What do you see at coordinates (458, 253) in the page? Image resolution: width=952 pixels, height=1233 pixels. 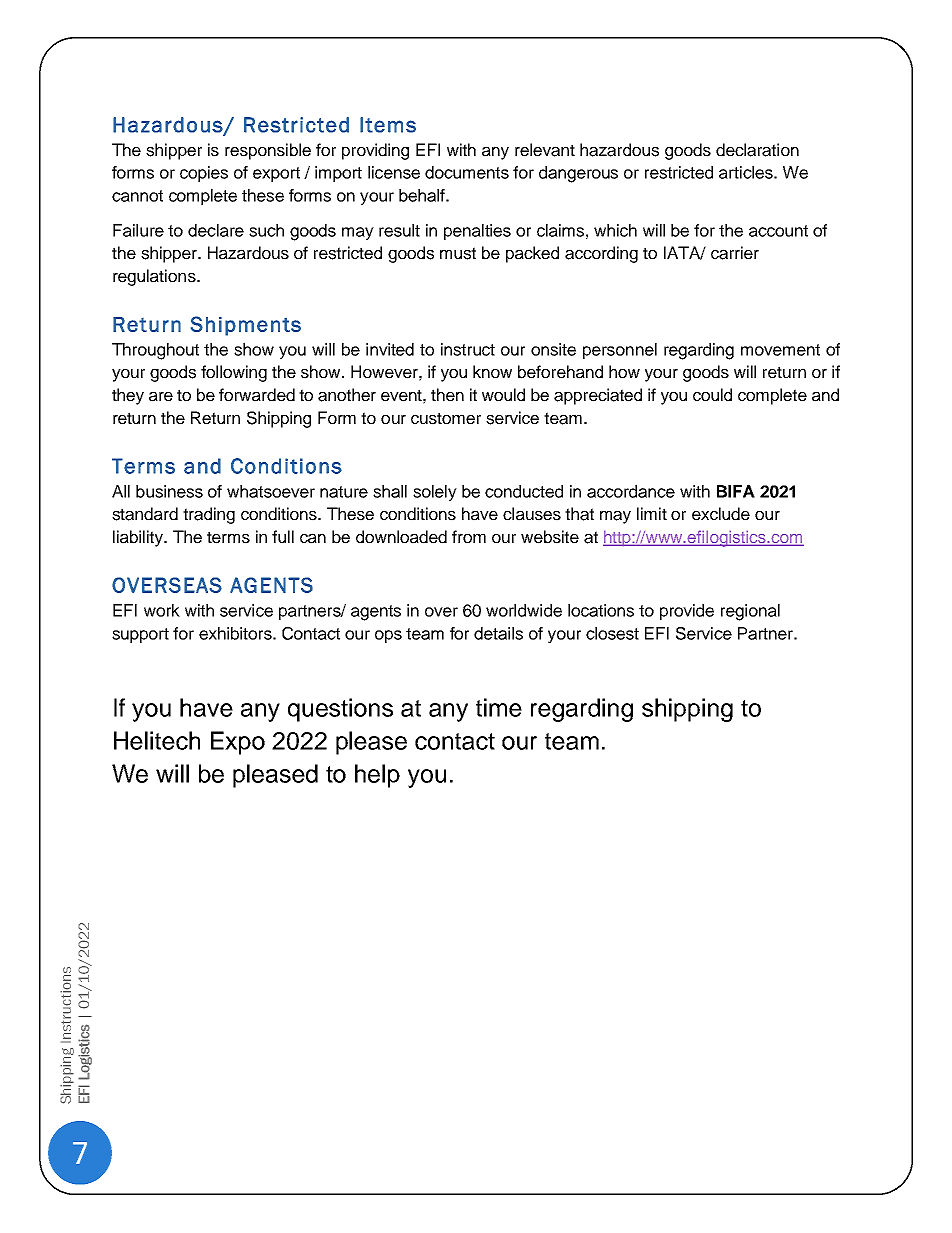 I see `must` at bounding box center [458, 253].
